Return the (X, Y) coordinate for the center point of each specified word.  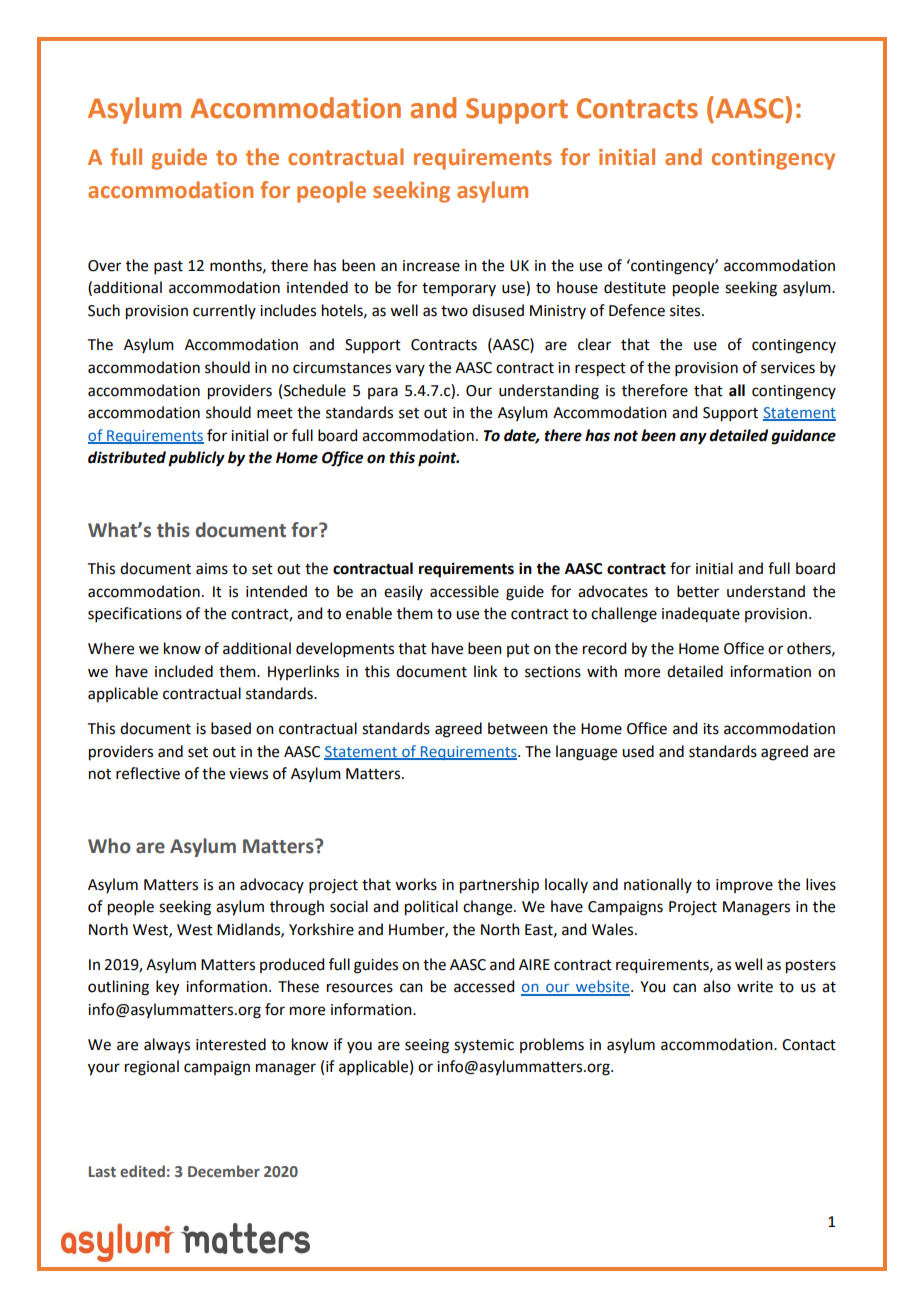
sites (686, 311)
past (168, 267)
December (224, 1171)
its (711, 729)
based (231, 728)
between (518, 728)
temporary (459, 289)
